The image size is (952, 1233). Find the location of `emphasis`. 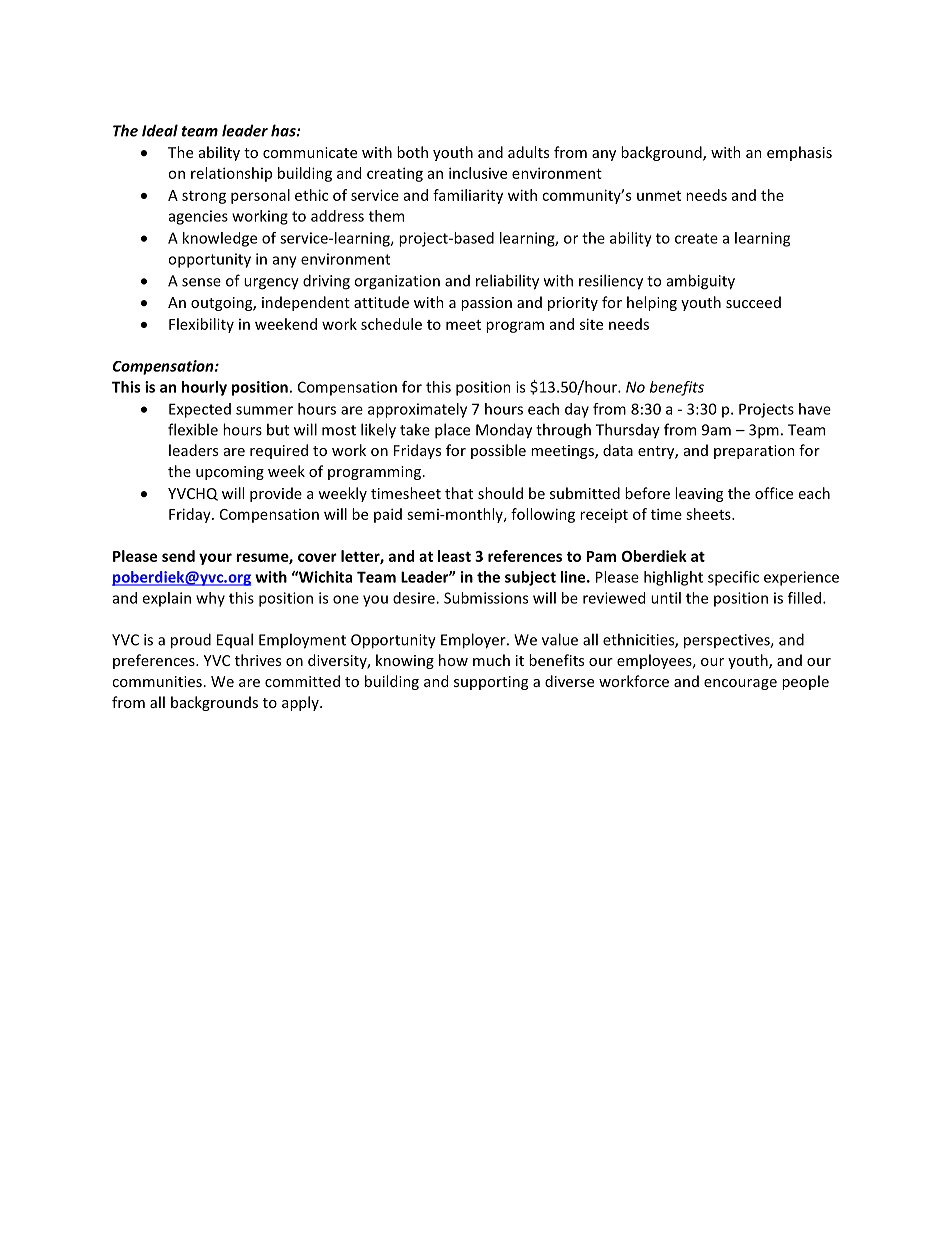

emphasis is located at coordinates (799, 153).
